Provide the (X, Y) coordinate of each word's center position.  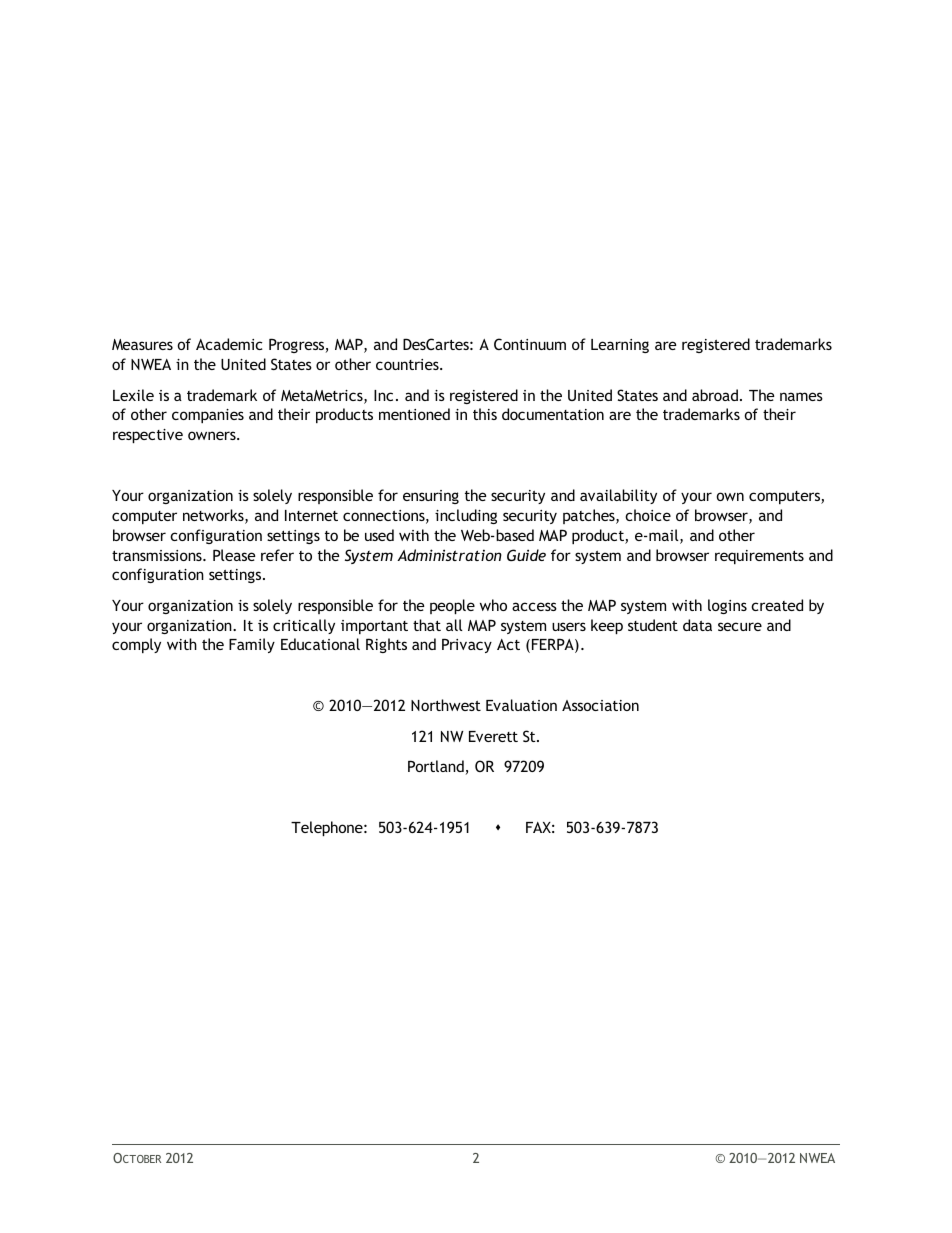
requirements (759, 557)
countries (408, 364)
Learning (620, 346)
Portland (437, 767)
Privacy (467, 645)
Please (234, 555)
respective (148, 436)
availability (618, 496)
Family (252, 645)
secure (740, 626)
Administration (449, 555)
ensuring (431, 497)
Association (600, 705)
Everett (493, 736)
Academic (229, 344)
